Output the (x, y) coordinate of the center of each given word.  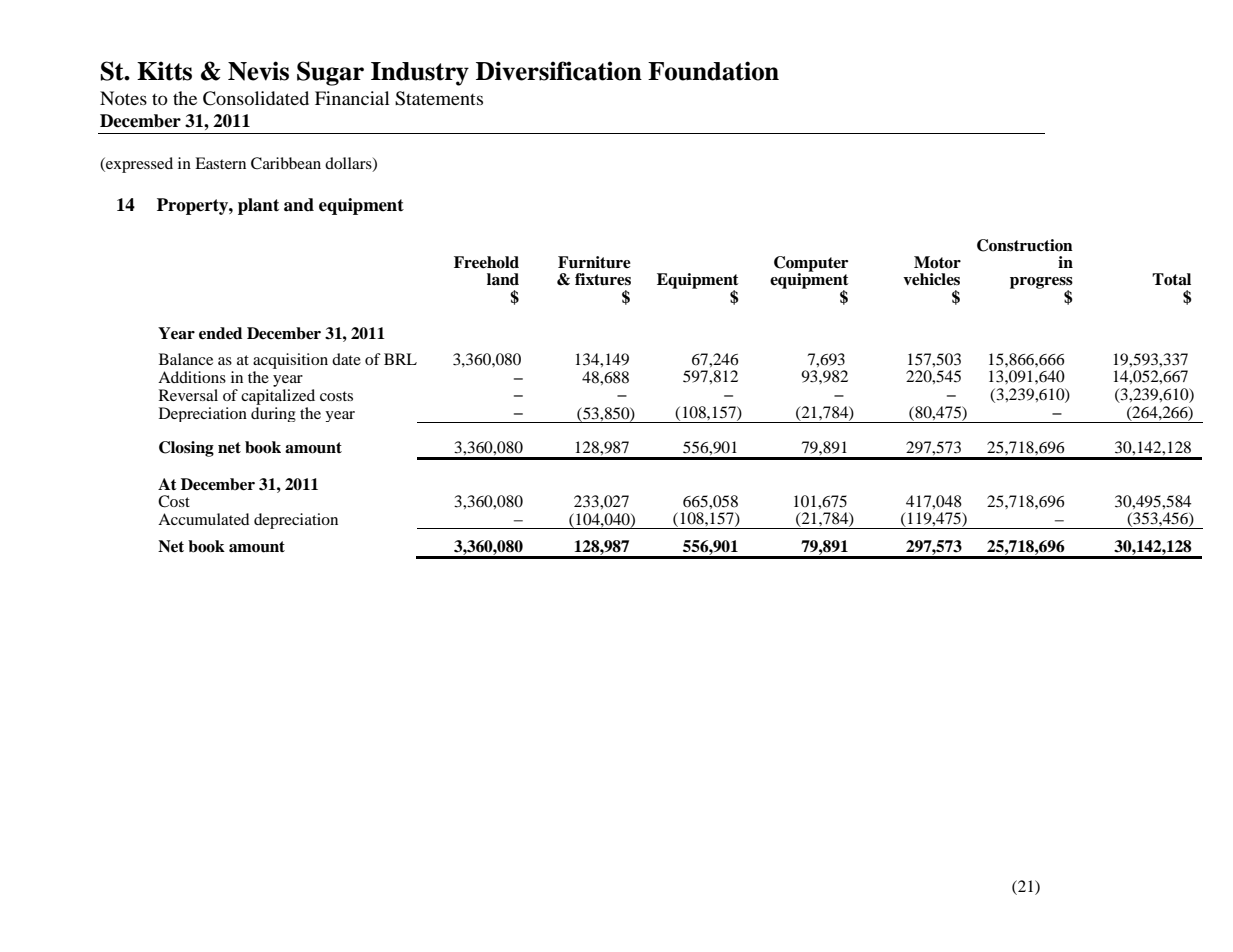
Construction (1025, 245)
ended (220, 333)
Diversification (559, 71)
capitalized (278, 395)
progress (1041, 284)
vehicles (931, 279)
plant (258, 206)
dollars (349, 164)
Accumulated (204, 519)
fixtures (603, 279)
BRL (400, 359)
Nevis (258, 71)
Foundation (713, 71)
